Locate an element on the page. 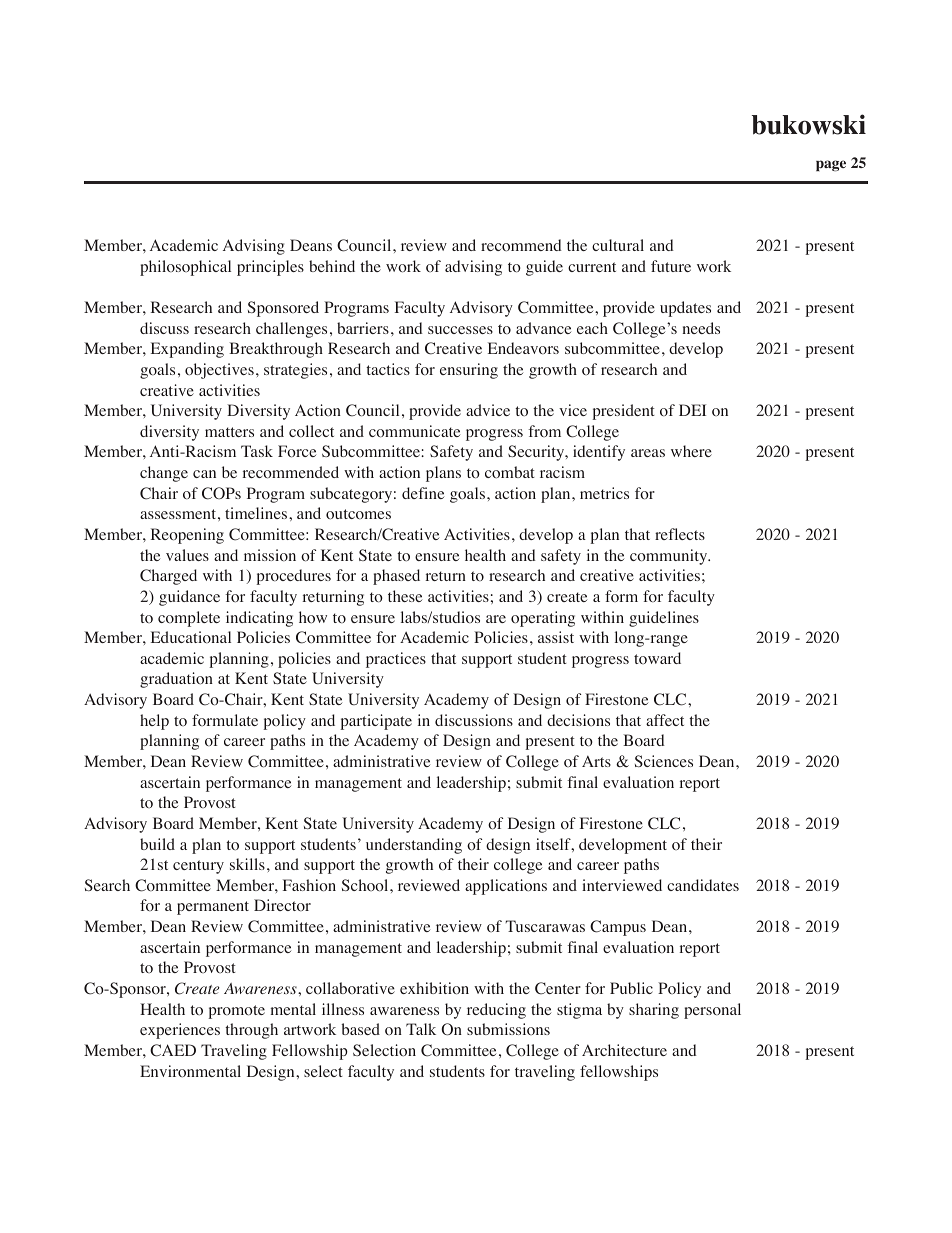  skills is located at coordinates (247, 864).
